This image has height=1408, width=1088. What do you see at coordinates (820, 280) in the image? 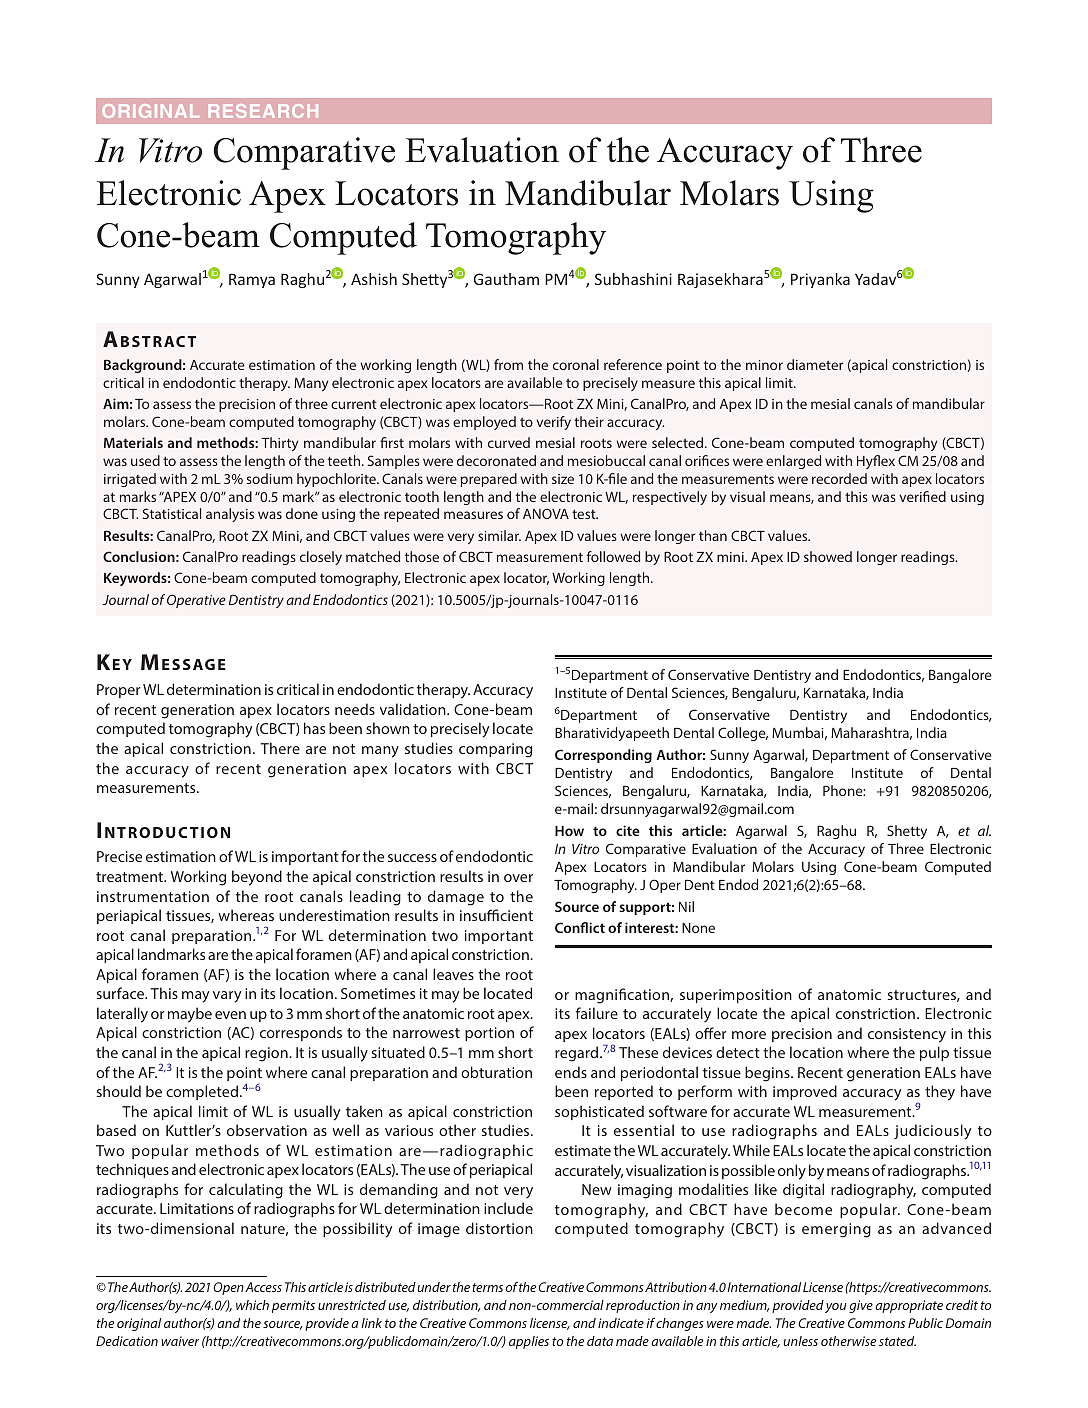
I see `Priyanka` at bounding box center [820, 280].
